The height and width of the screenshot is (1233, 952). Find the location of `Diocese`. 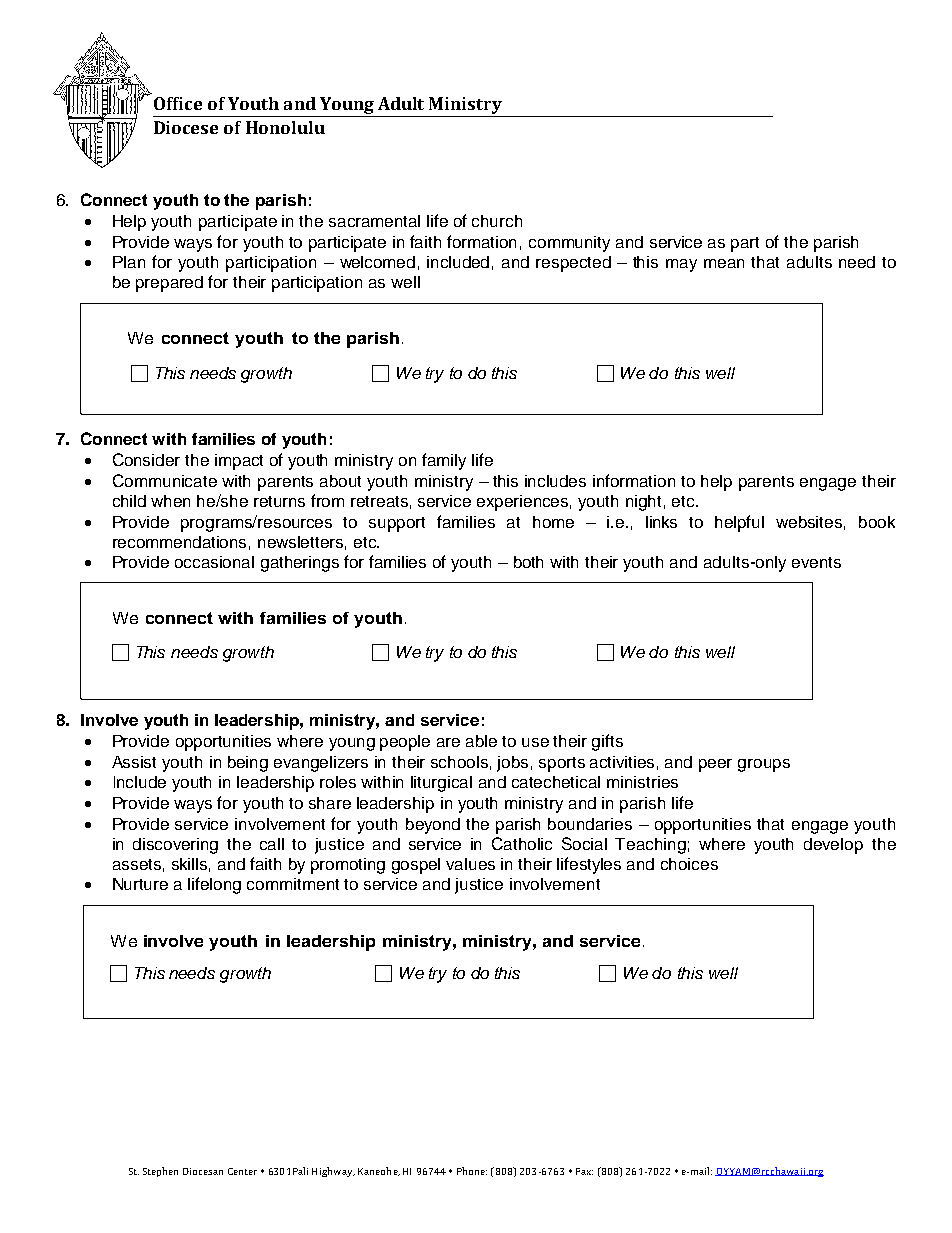

Diocese is located at coordinates (186, 127).
